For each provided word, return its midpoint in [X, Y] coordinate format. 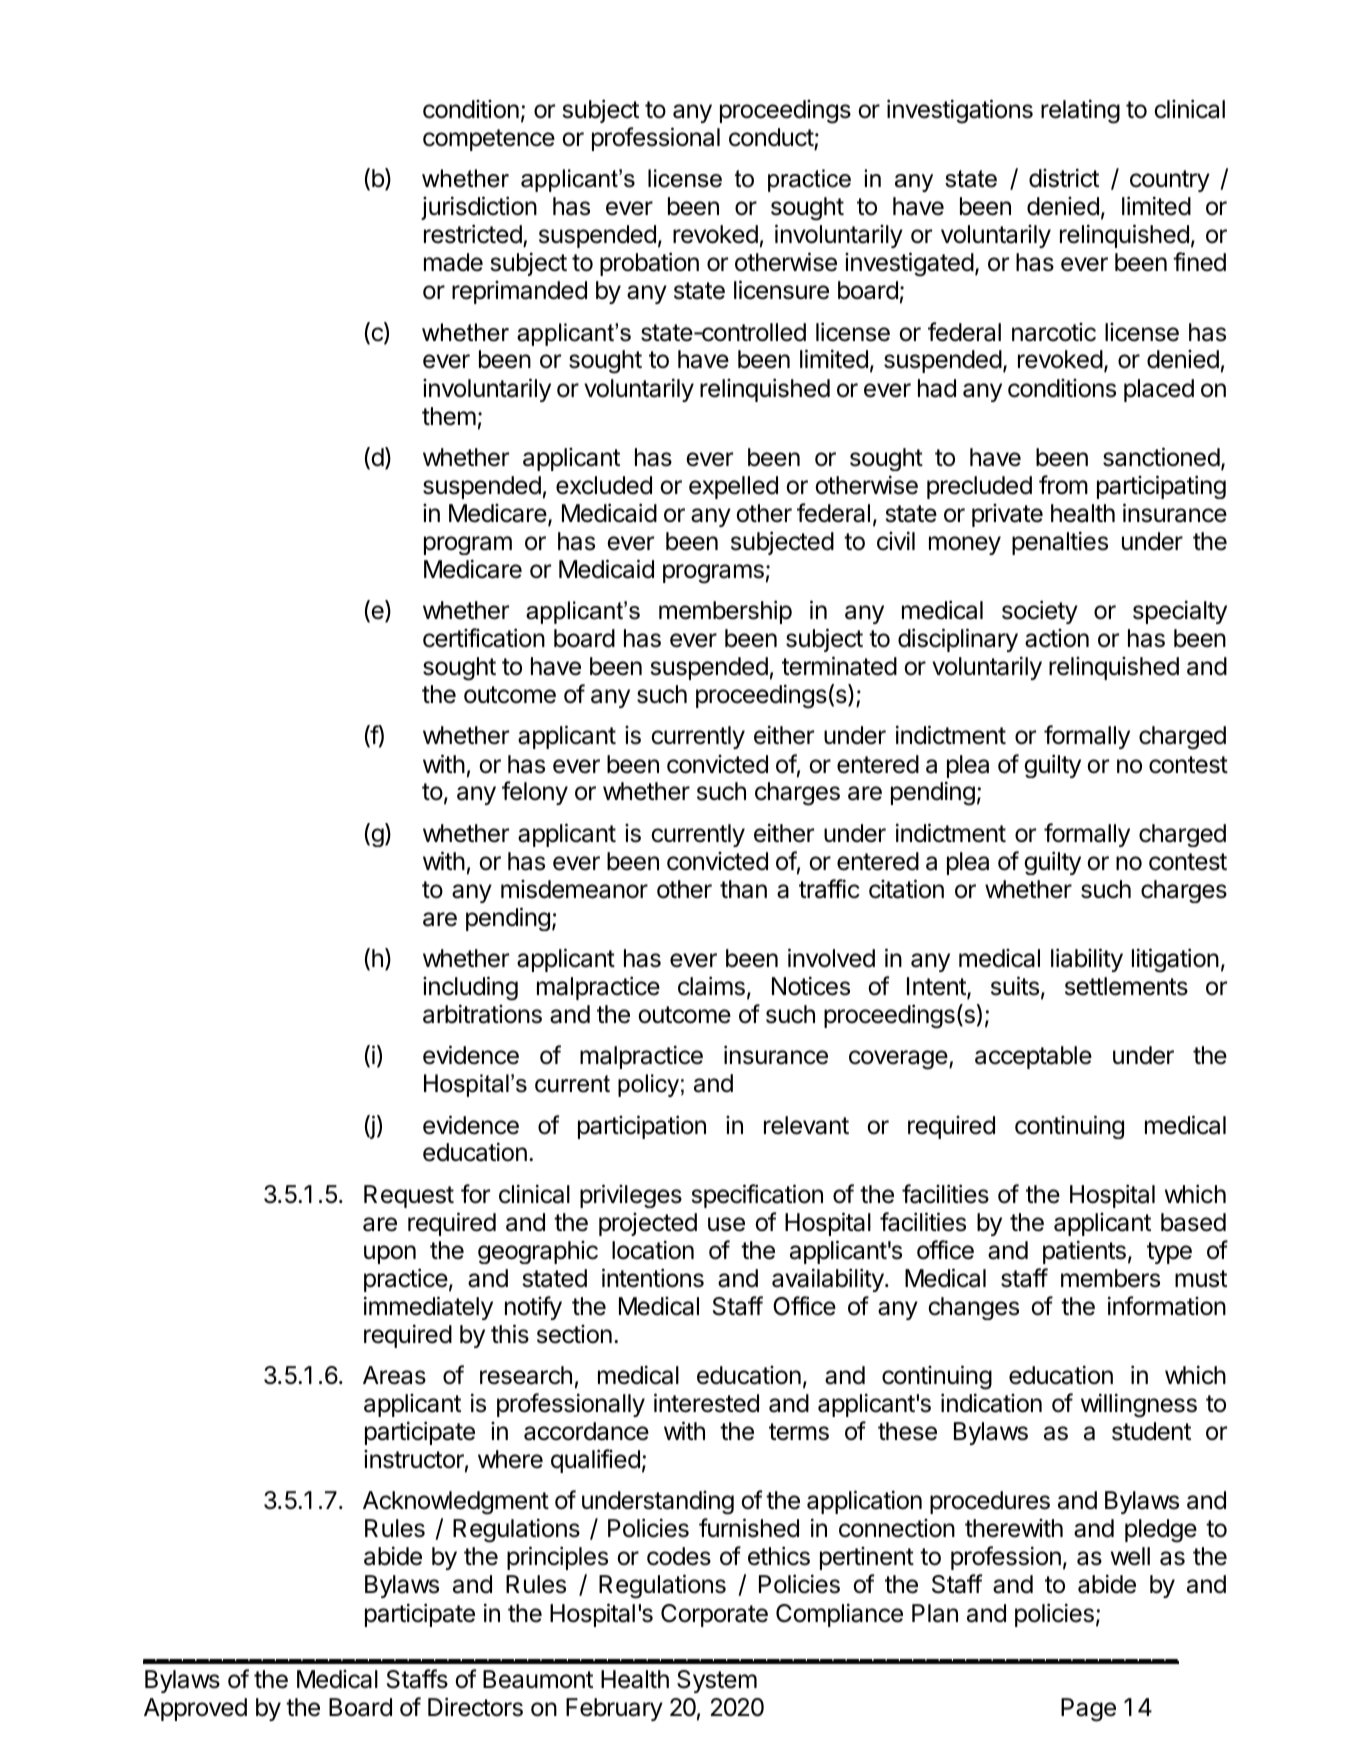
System [717, 1681]
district [1064, 178]
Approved [195, 1709]
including [470, 988]
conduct [772, 138]
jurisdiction [479, 208]
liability [1087, 960]
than [743, 889]
